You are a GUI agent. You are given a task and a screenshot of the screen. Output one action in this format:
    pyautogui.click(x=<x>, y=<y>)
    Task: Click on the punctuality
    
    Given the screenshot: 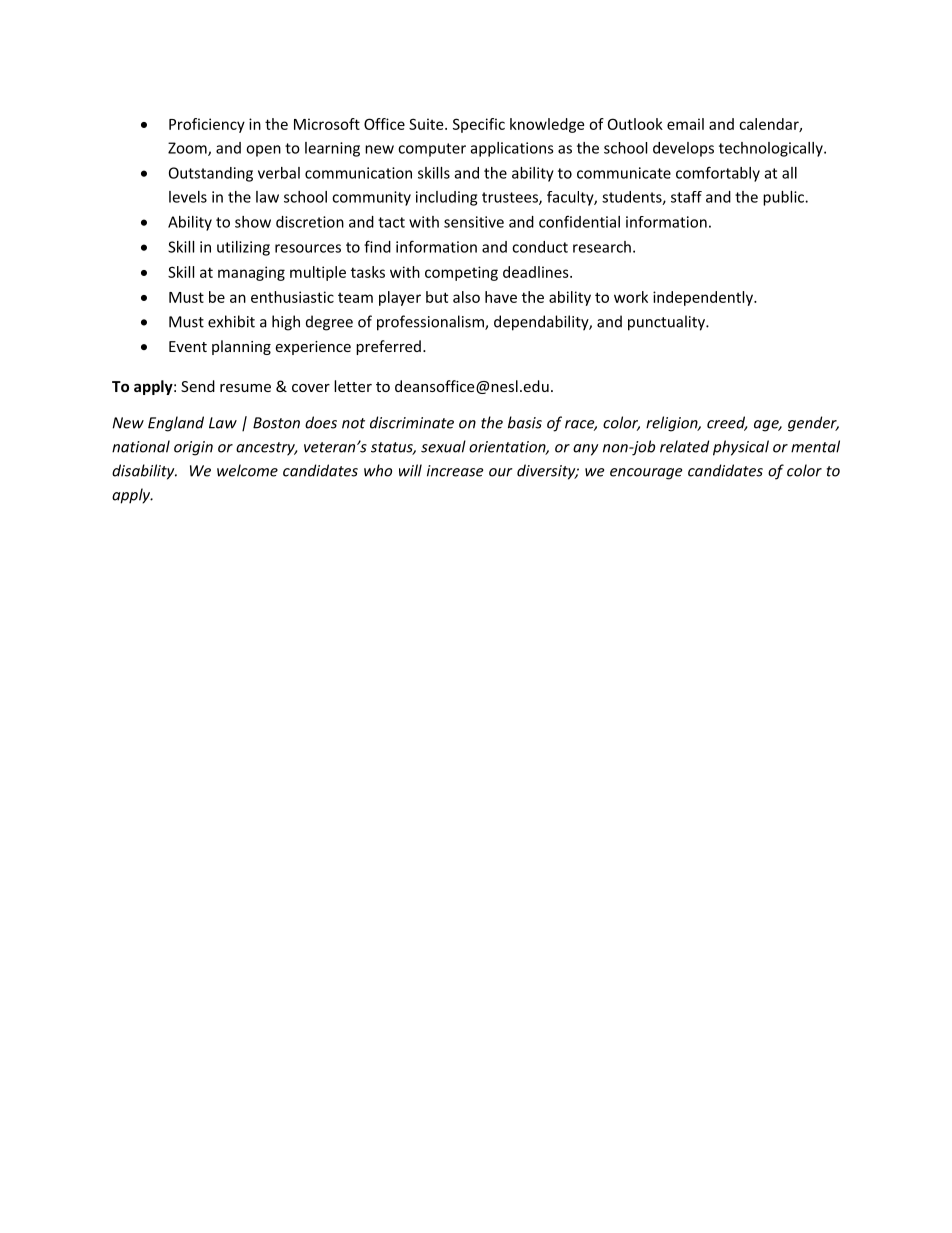 What is the action you would take?
    pyautogui.click(x=667, y=323)
